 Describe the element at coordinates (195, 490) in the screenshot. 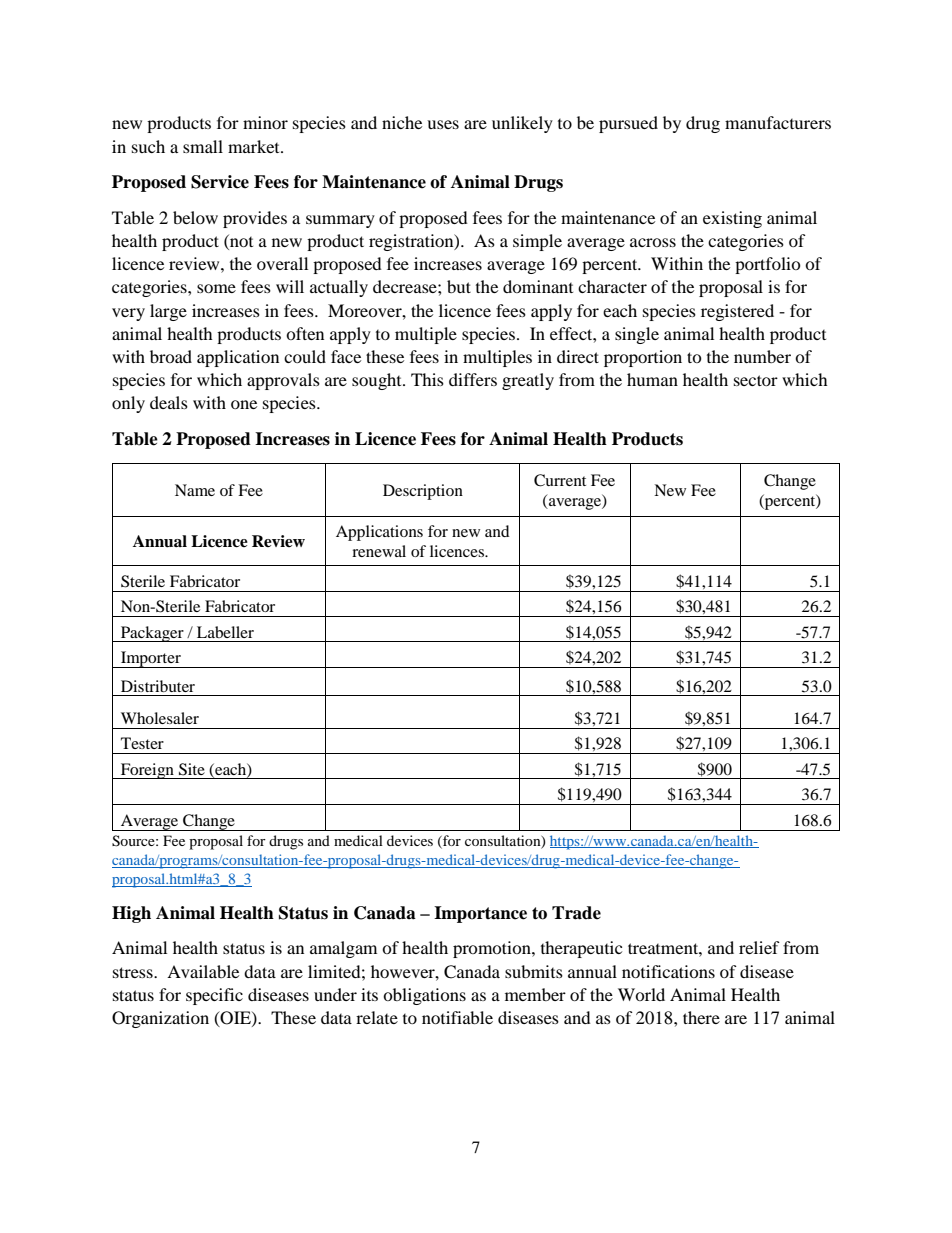

I see `Name` at that location.
